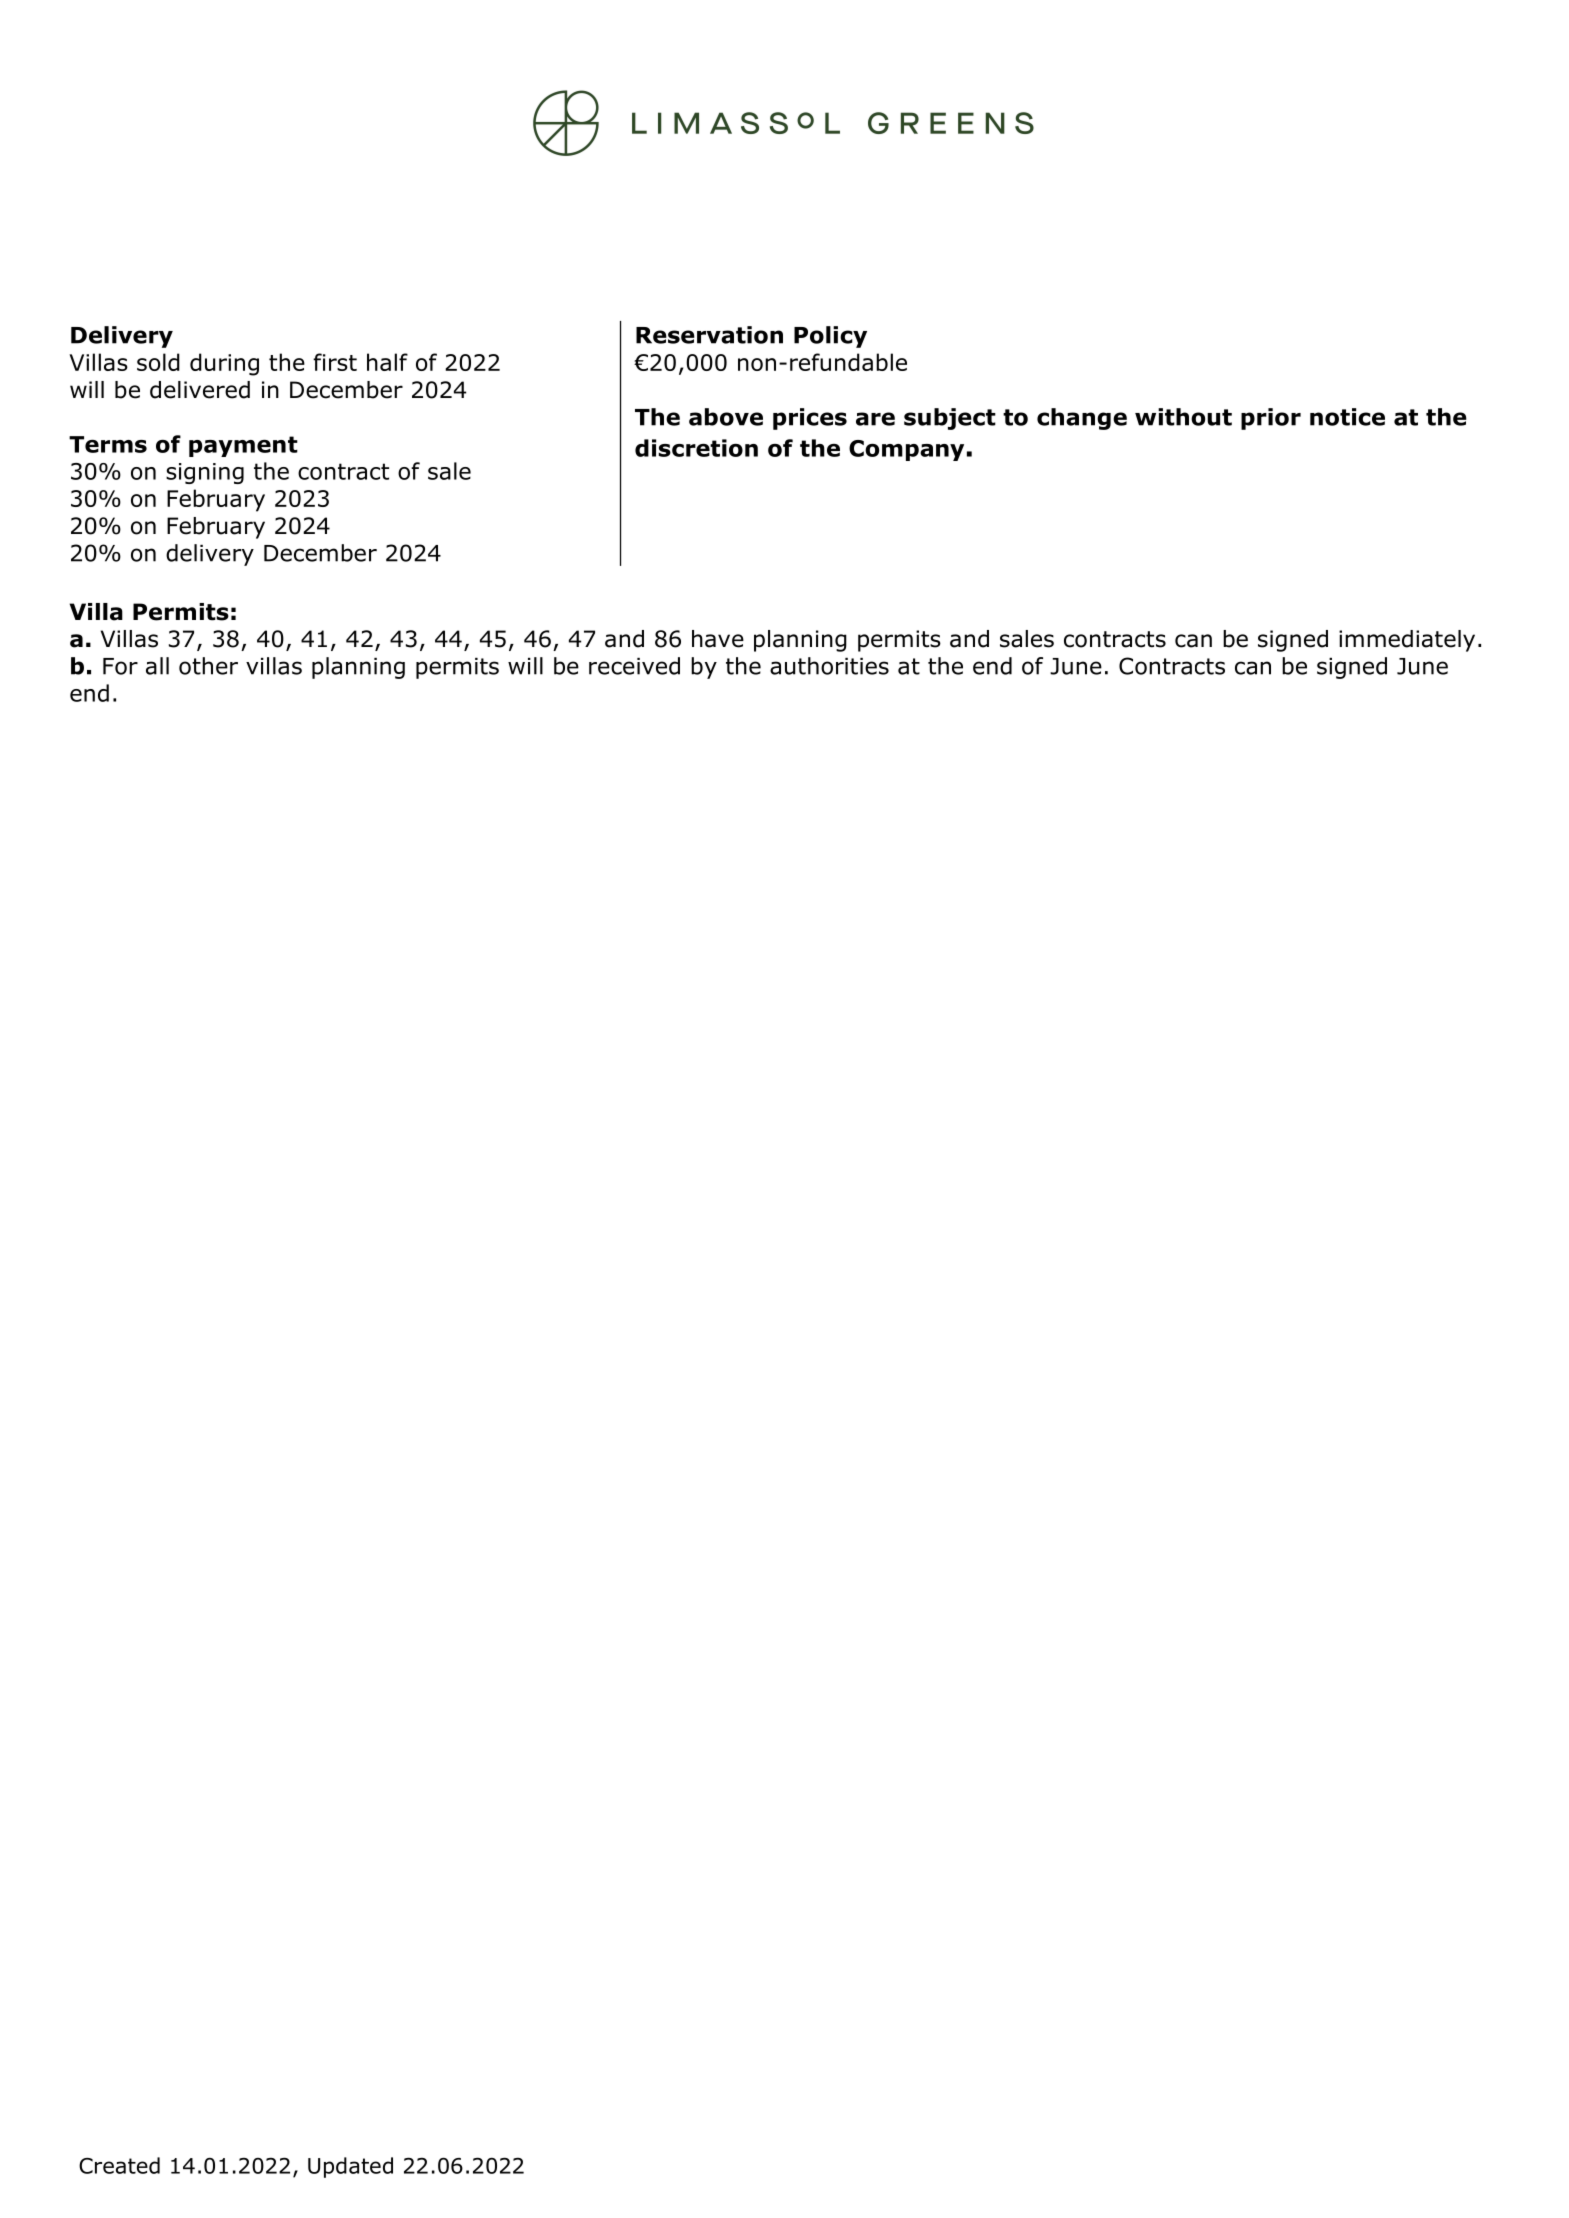  Describe the element at coordinates (157, 666) in the screenshot. I see `all` at that location.
